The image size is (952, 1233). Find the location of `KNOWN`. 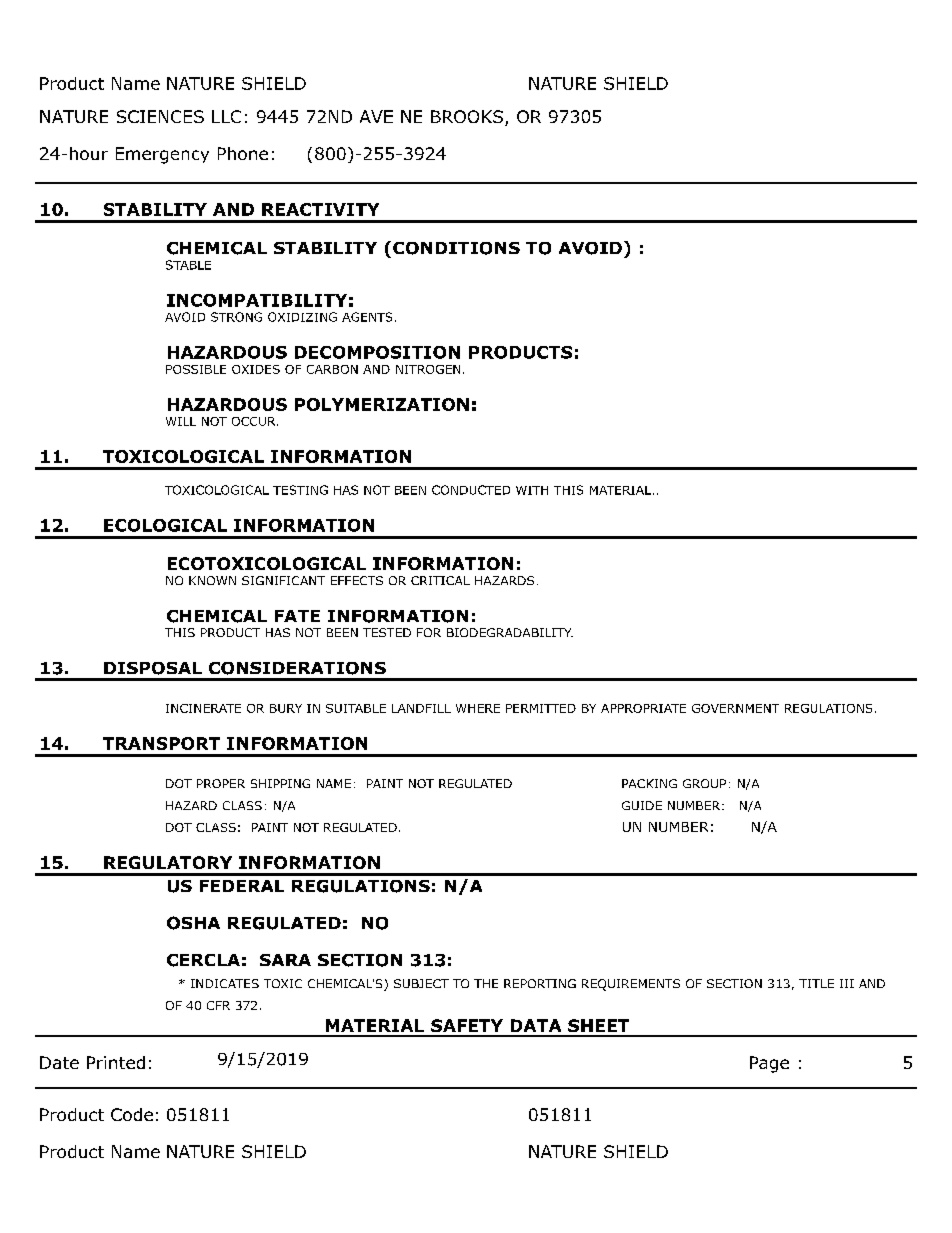

KNOWN is located at coordinates (212, 580).
